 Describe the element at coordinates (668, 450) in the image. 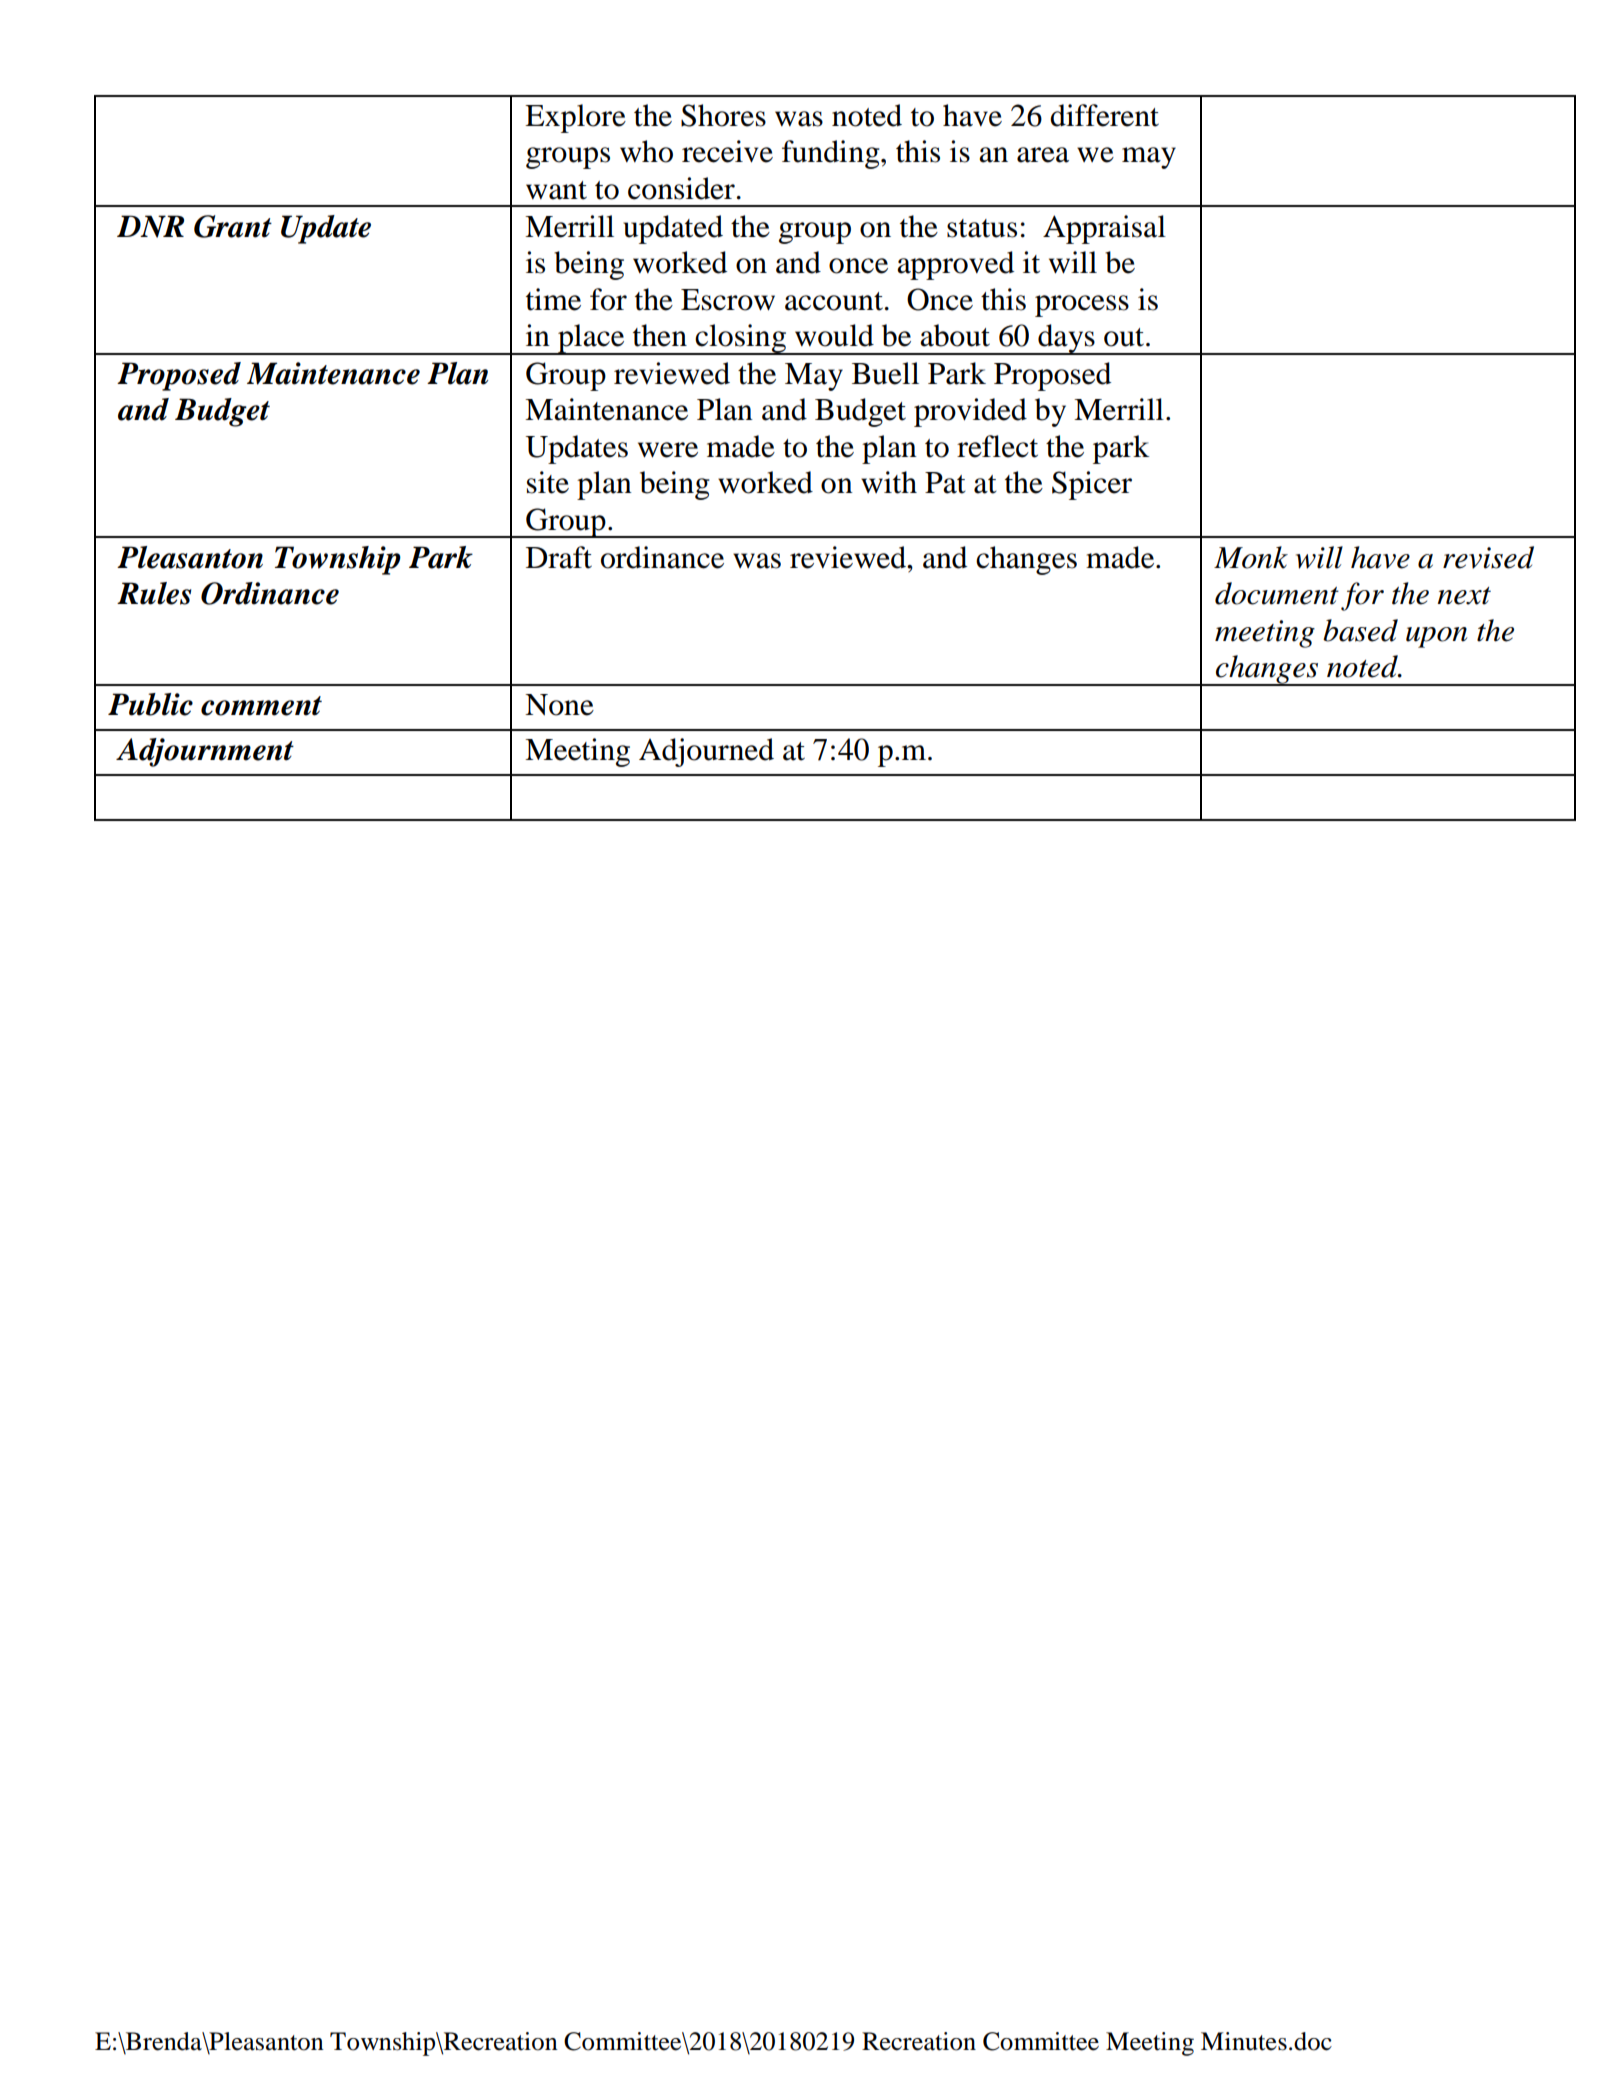

I see `were` at that location.
